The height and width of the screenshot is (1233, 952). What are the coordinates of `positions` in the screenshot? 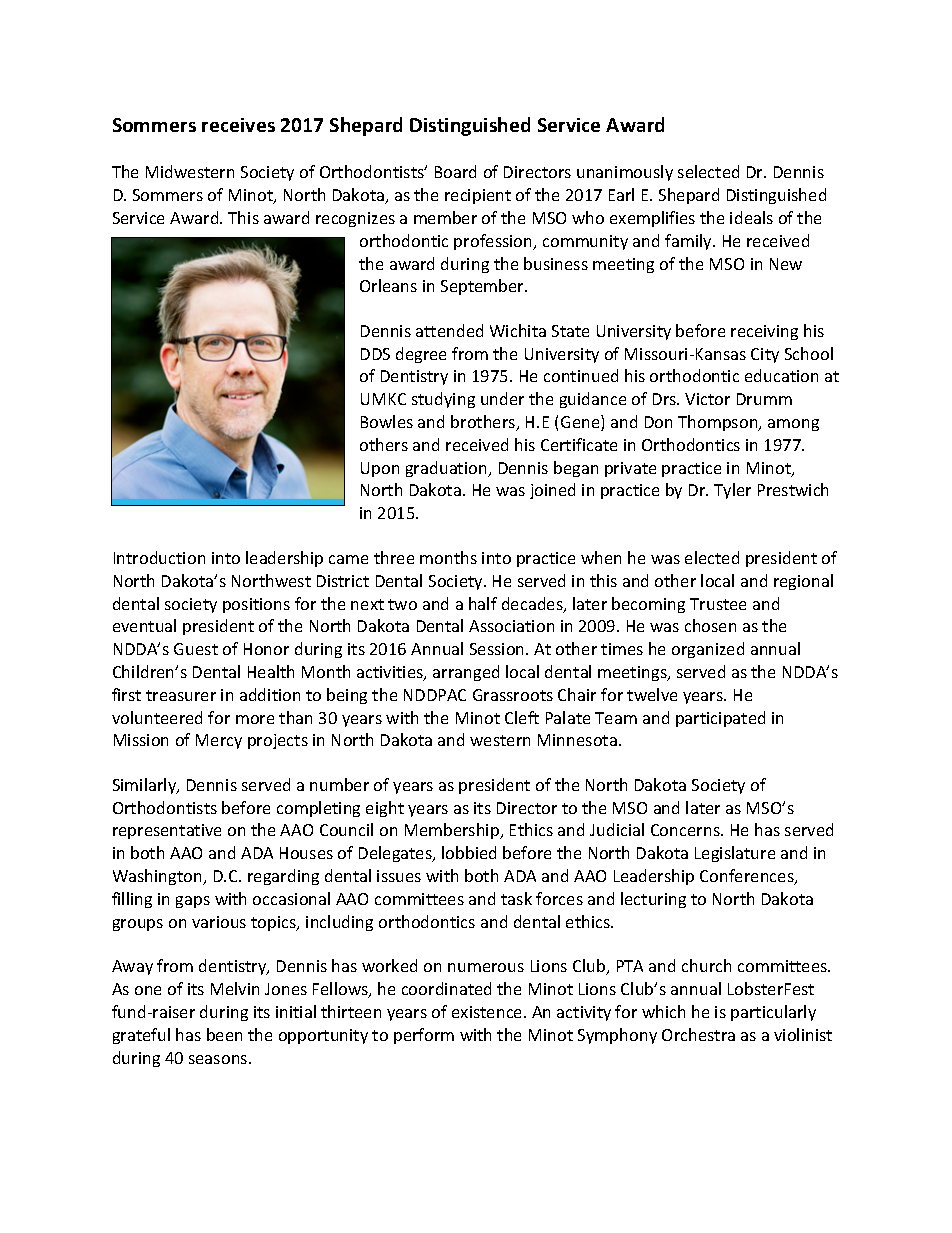 It's located at (256, 605).
